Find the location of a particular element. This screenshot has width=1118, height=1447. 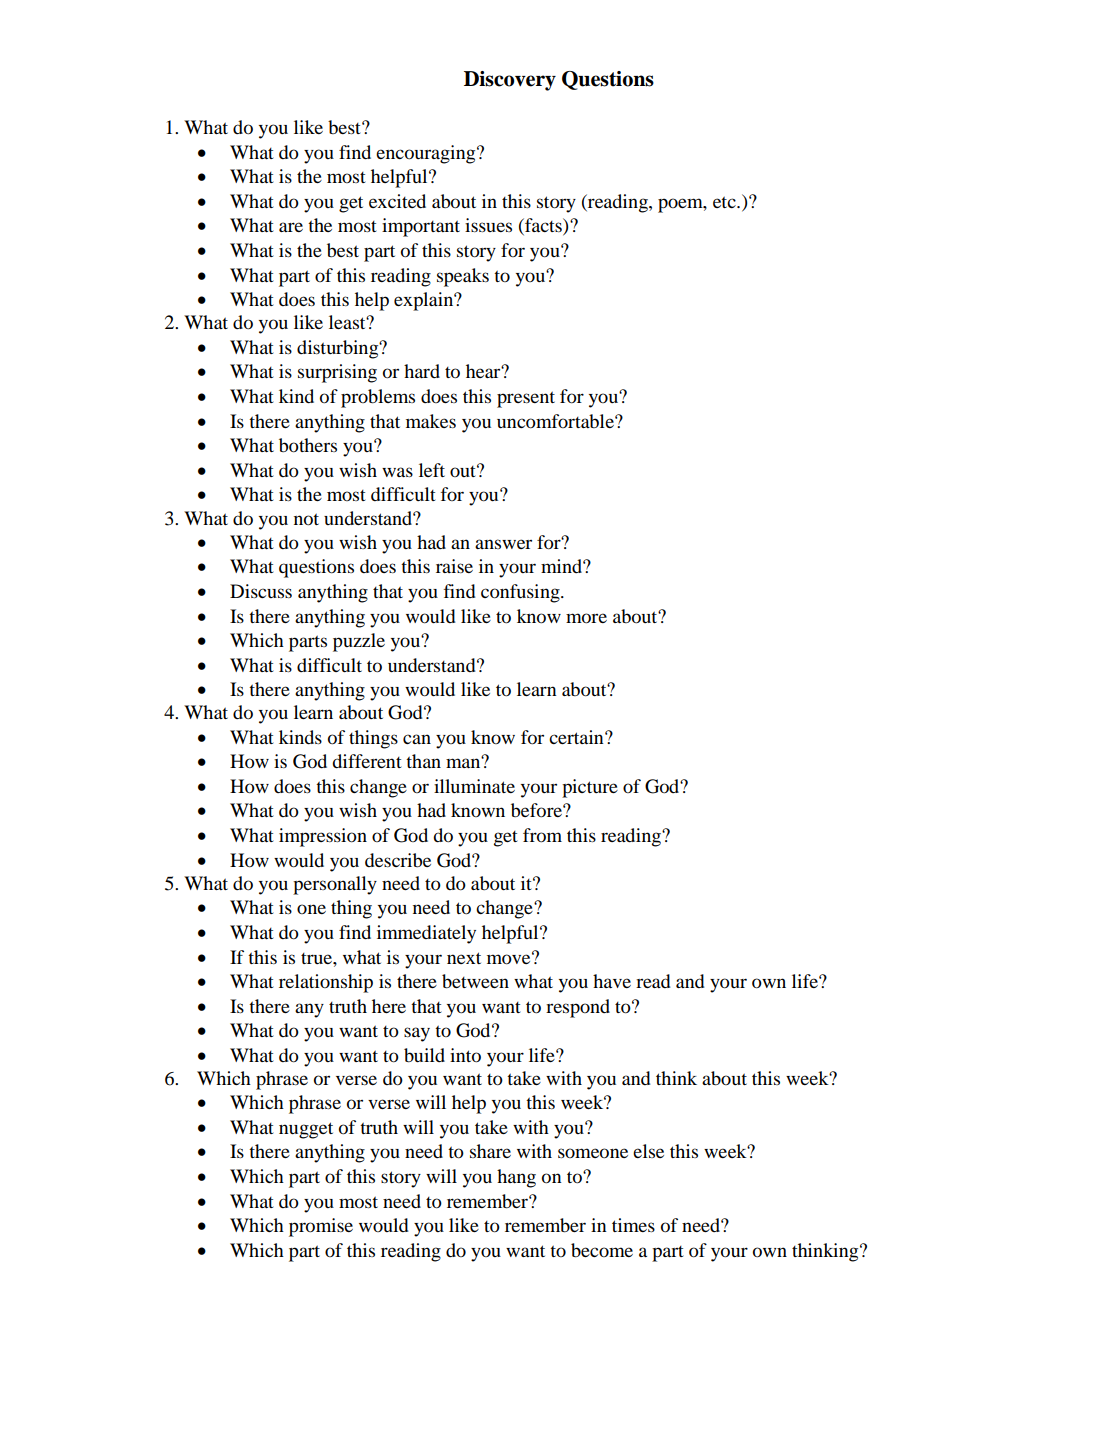

surprising is located at coordinates (337, 373).
